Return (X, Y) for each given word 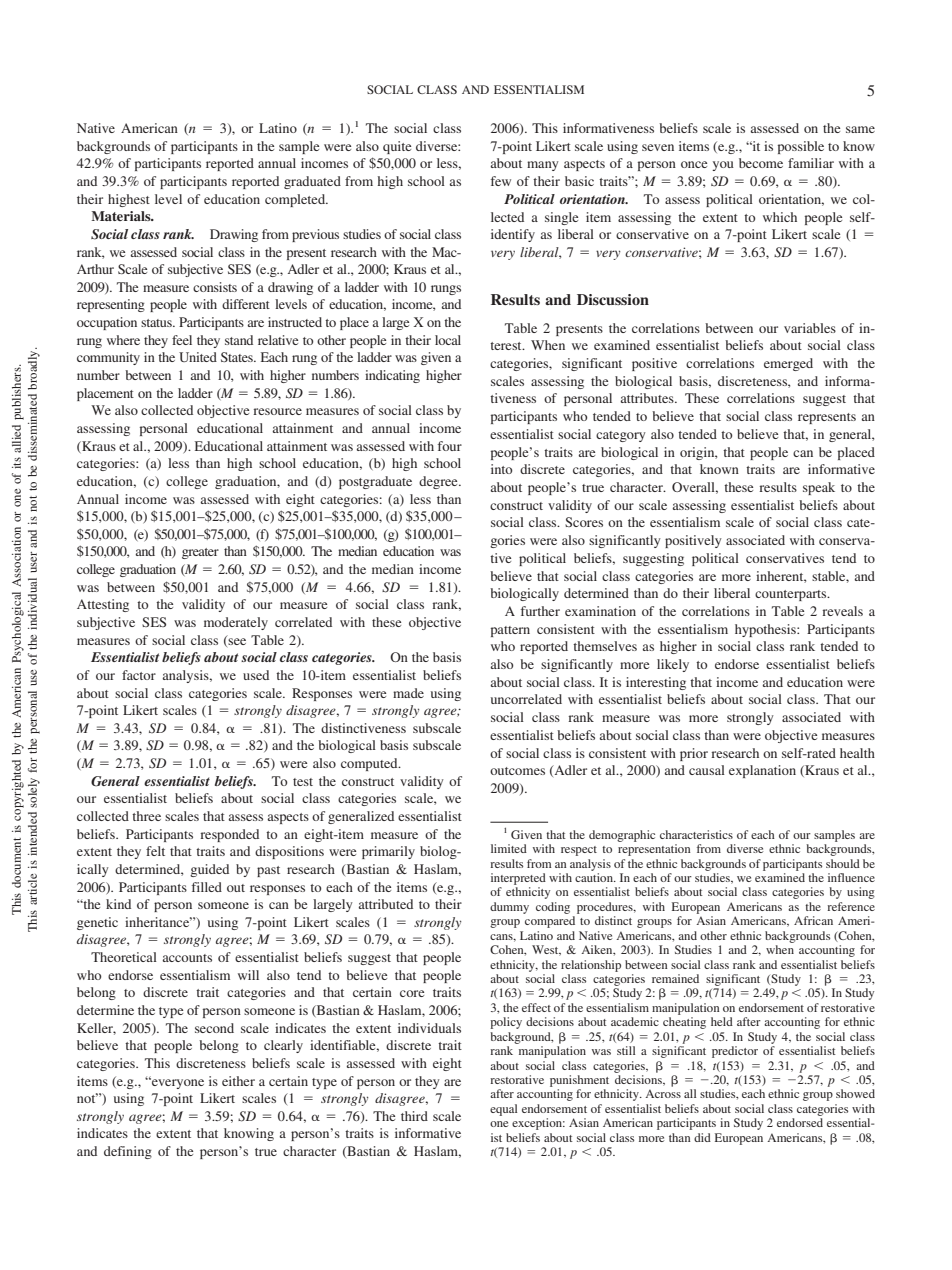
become (761, 163)
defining (128, 1152)
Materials (122, 216)
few (501, 181)
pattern (510, 631)
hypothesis (766, 630)
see (237, 641)
